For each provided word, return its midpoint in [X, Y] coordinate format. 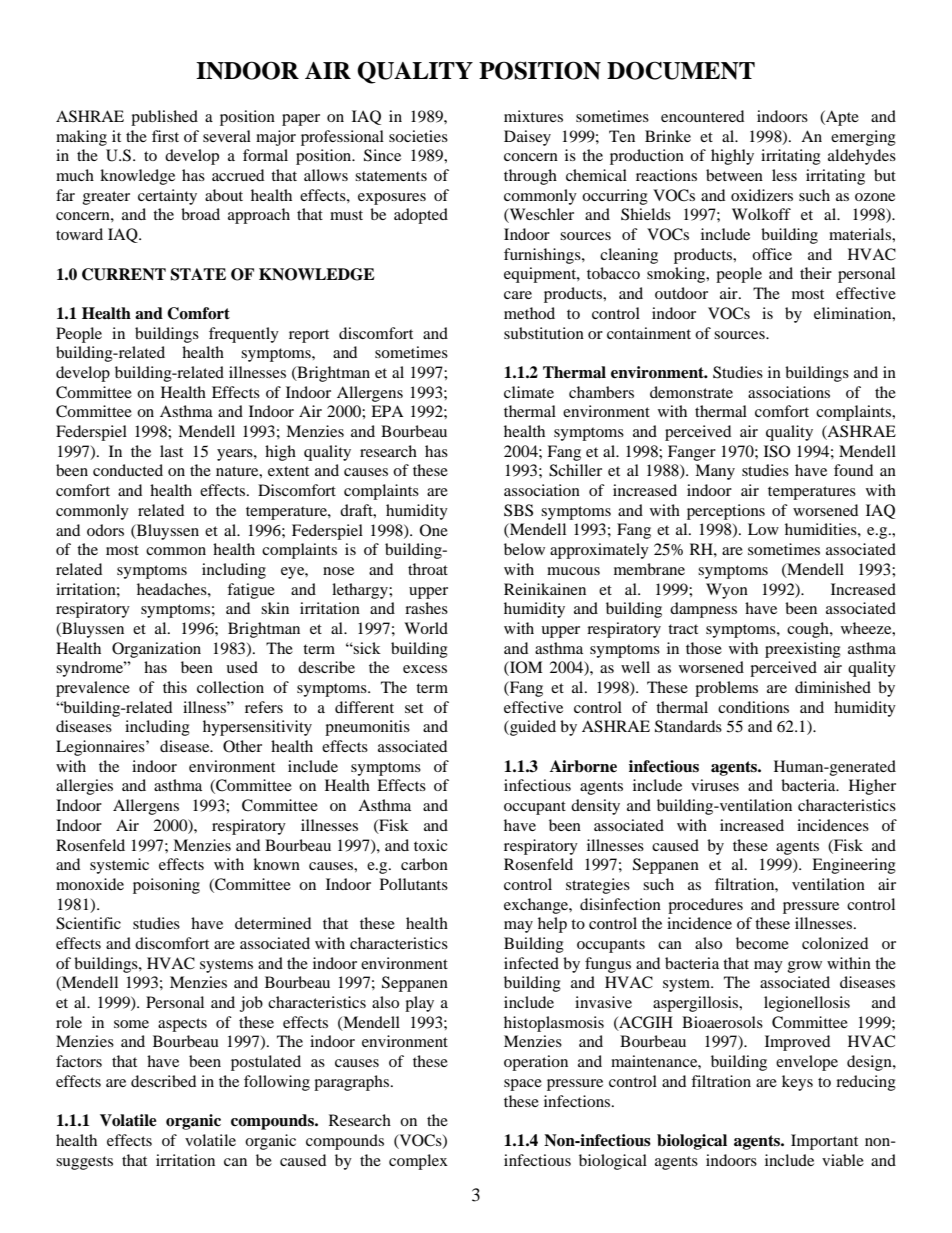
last [171, 451]
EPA [387, 411]
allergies [84, 787]
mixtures [533, 116]
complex [418, 1162]
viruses [715, 785]
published [164, 118]
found [853, 470]
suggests [84, 1163]
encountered [702, 116]
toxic [430, 845]
